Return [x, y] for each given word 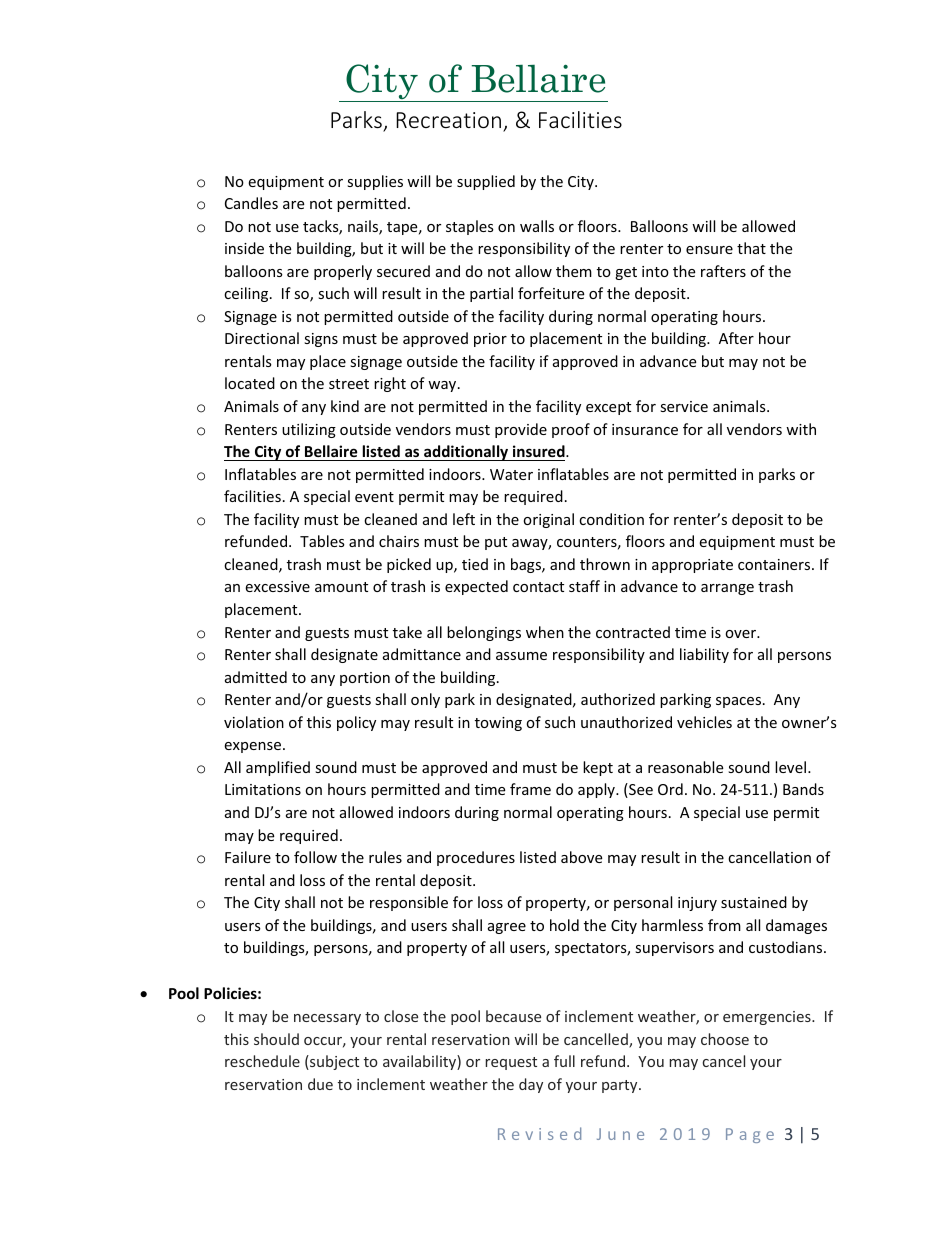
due [320, 1084]
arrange [727, 589]
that [751, 248]
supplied [486, 182]
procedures [476, 858]
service [684, 406]
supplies [375, 182]
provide [521, 430]
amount [341, 587]
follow [315, 857]
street [349, 384]
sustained [754, 902]
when [545, 632]
